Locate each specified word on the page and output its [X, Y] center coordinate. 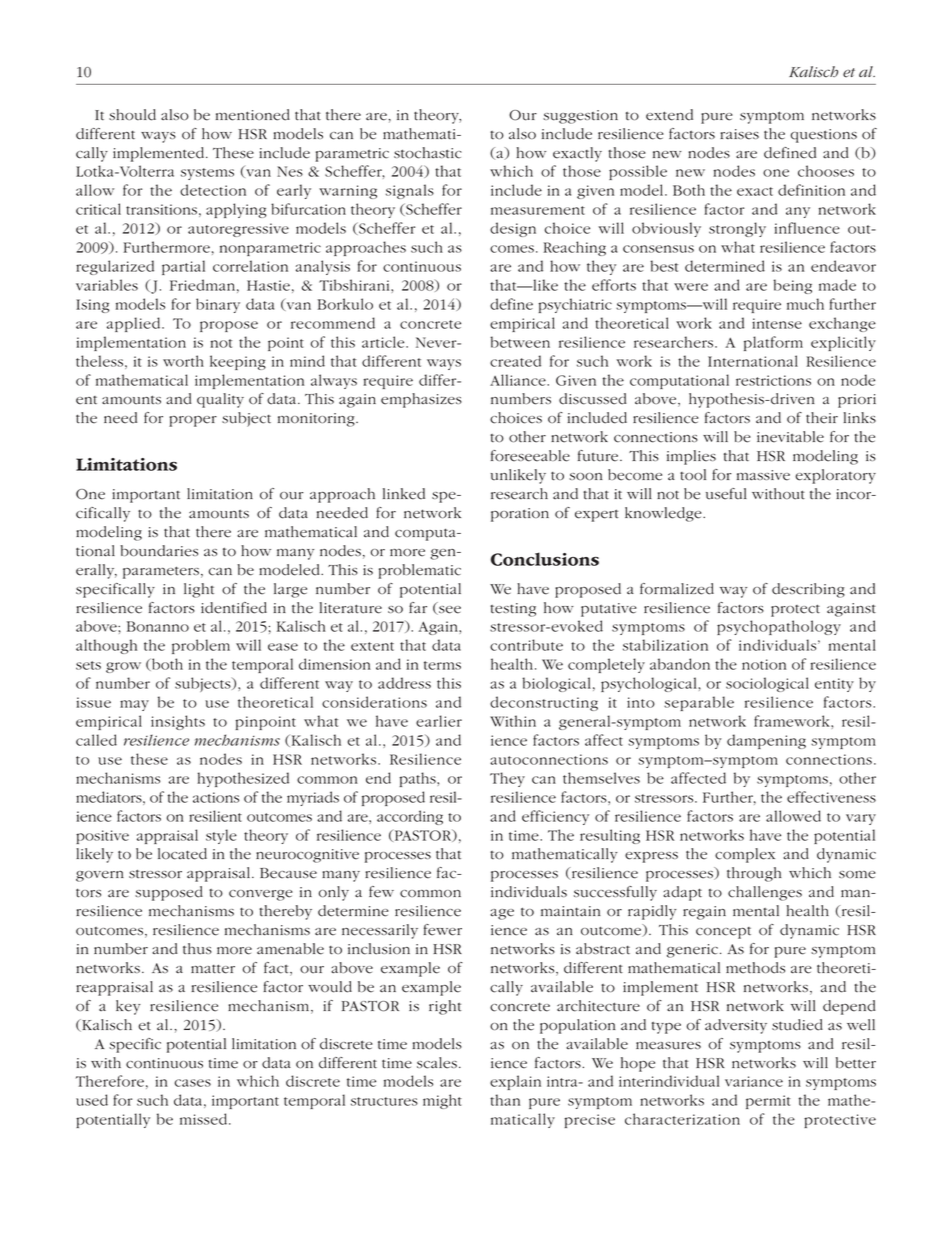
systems [207, 174]
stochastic [428, 153]
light [199, 590]
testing [513, 610]
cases [193, 1083]
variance [754, 1081]
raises [739, 134]
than [505, 1100]
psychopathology [779, 627]
